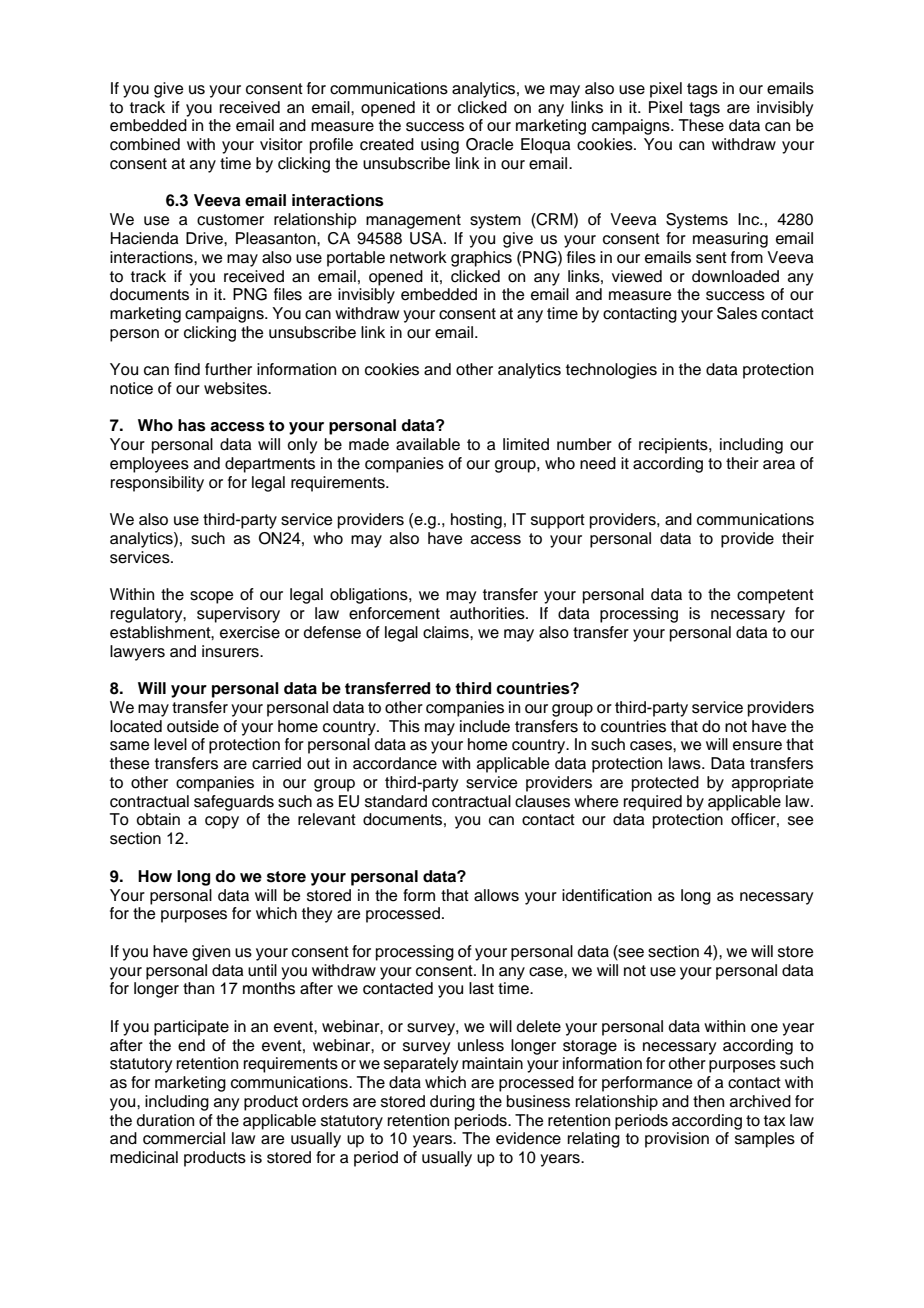  I want to click on copy, so click(222, 822).
